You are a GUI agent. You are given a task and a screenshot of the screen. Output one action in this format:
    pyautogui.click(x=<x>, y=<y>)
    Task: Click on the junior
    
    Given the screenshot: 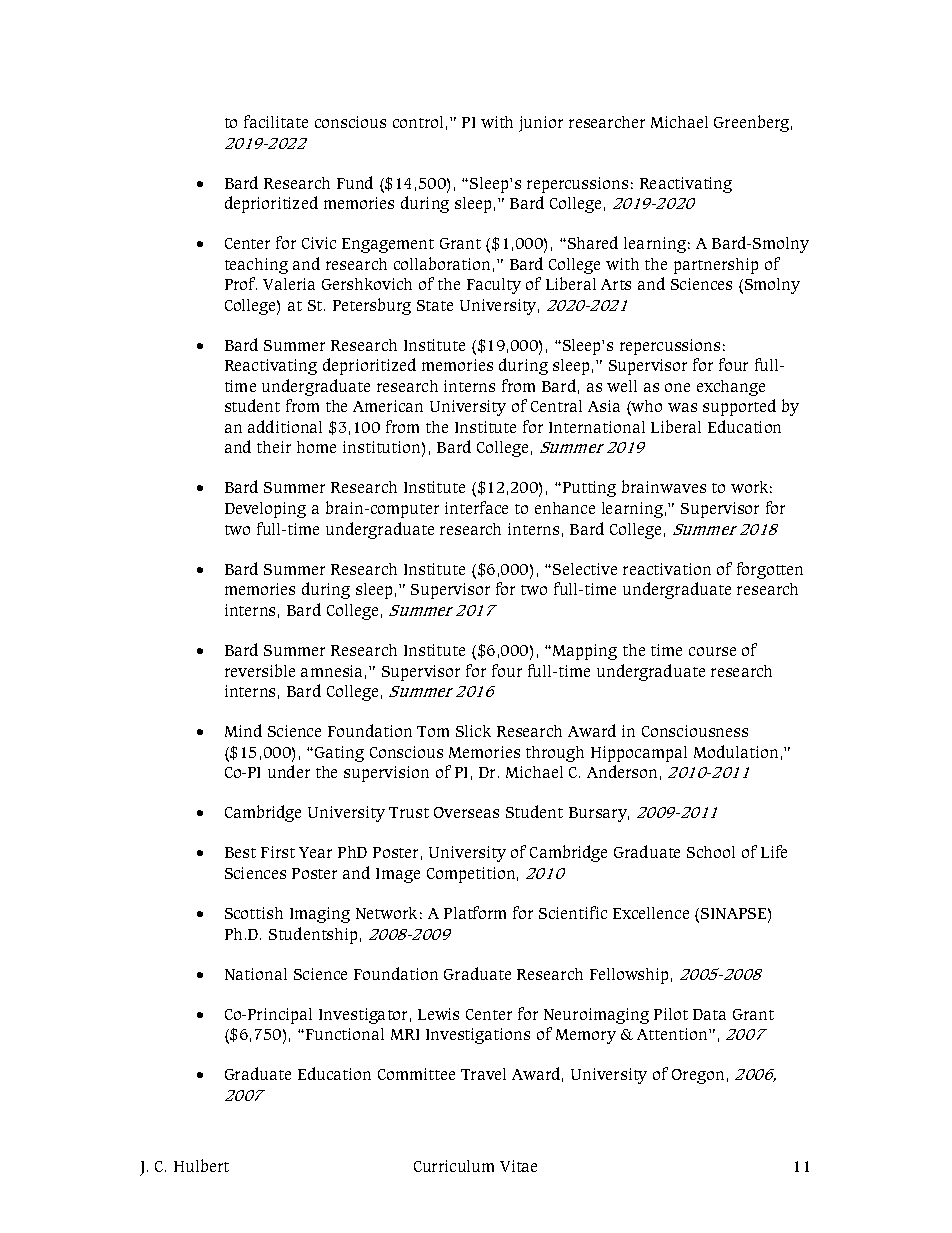 What is the action you would take?
    pyautogui.click(x=541, y=124)
